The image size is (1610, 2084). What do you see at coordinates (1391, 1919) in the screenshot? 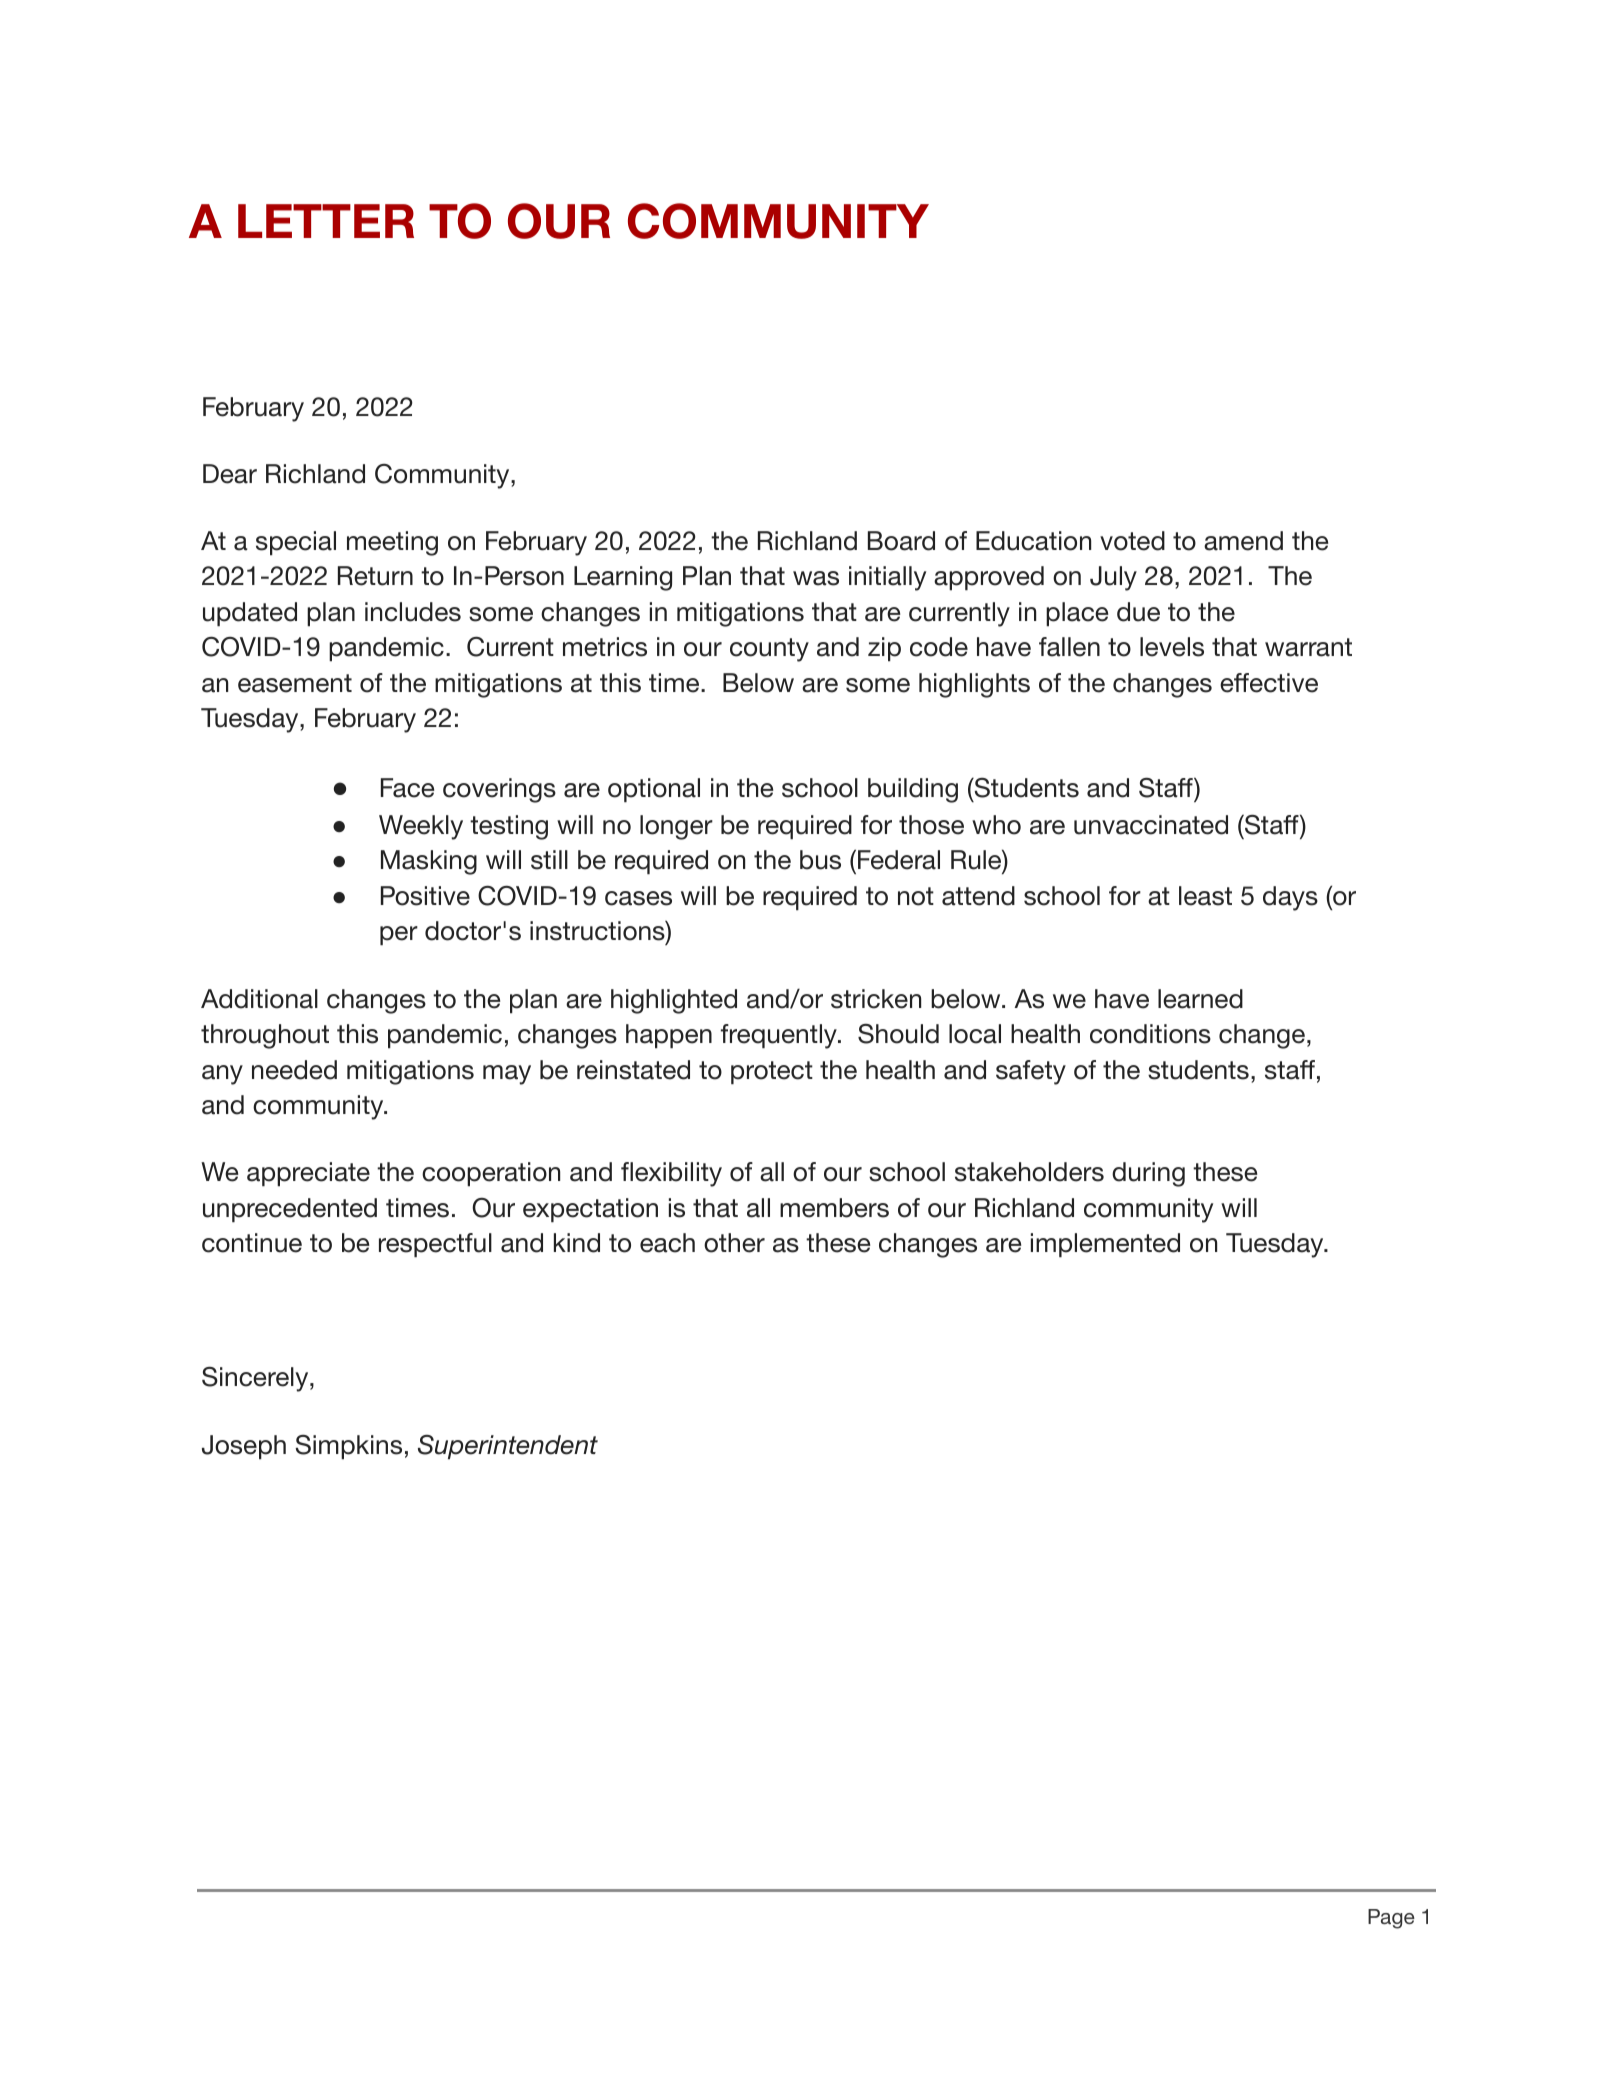
I see `Page` at bounding box center [1391, 1919].
